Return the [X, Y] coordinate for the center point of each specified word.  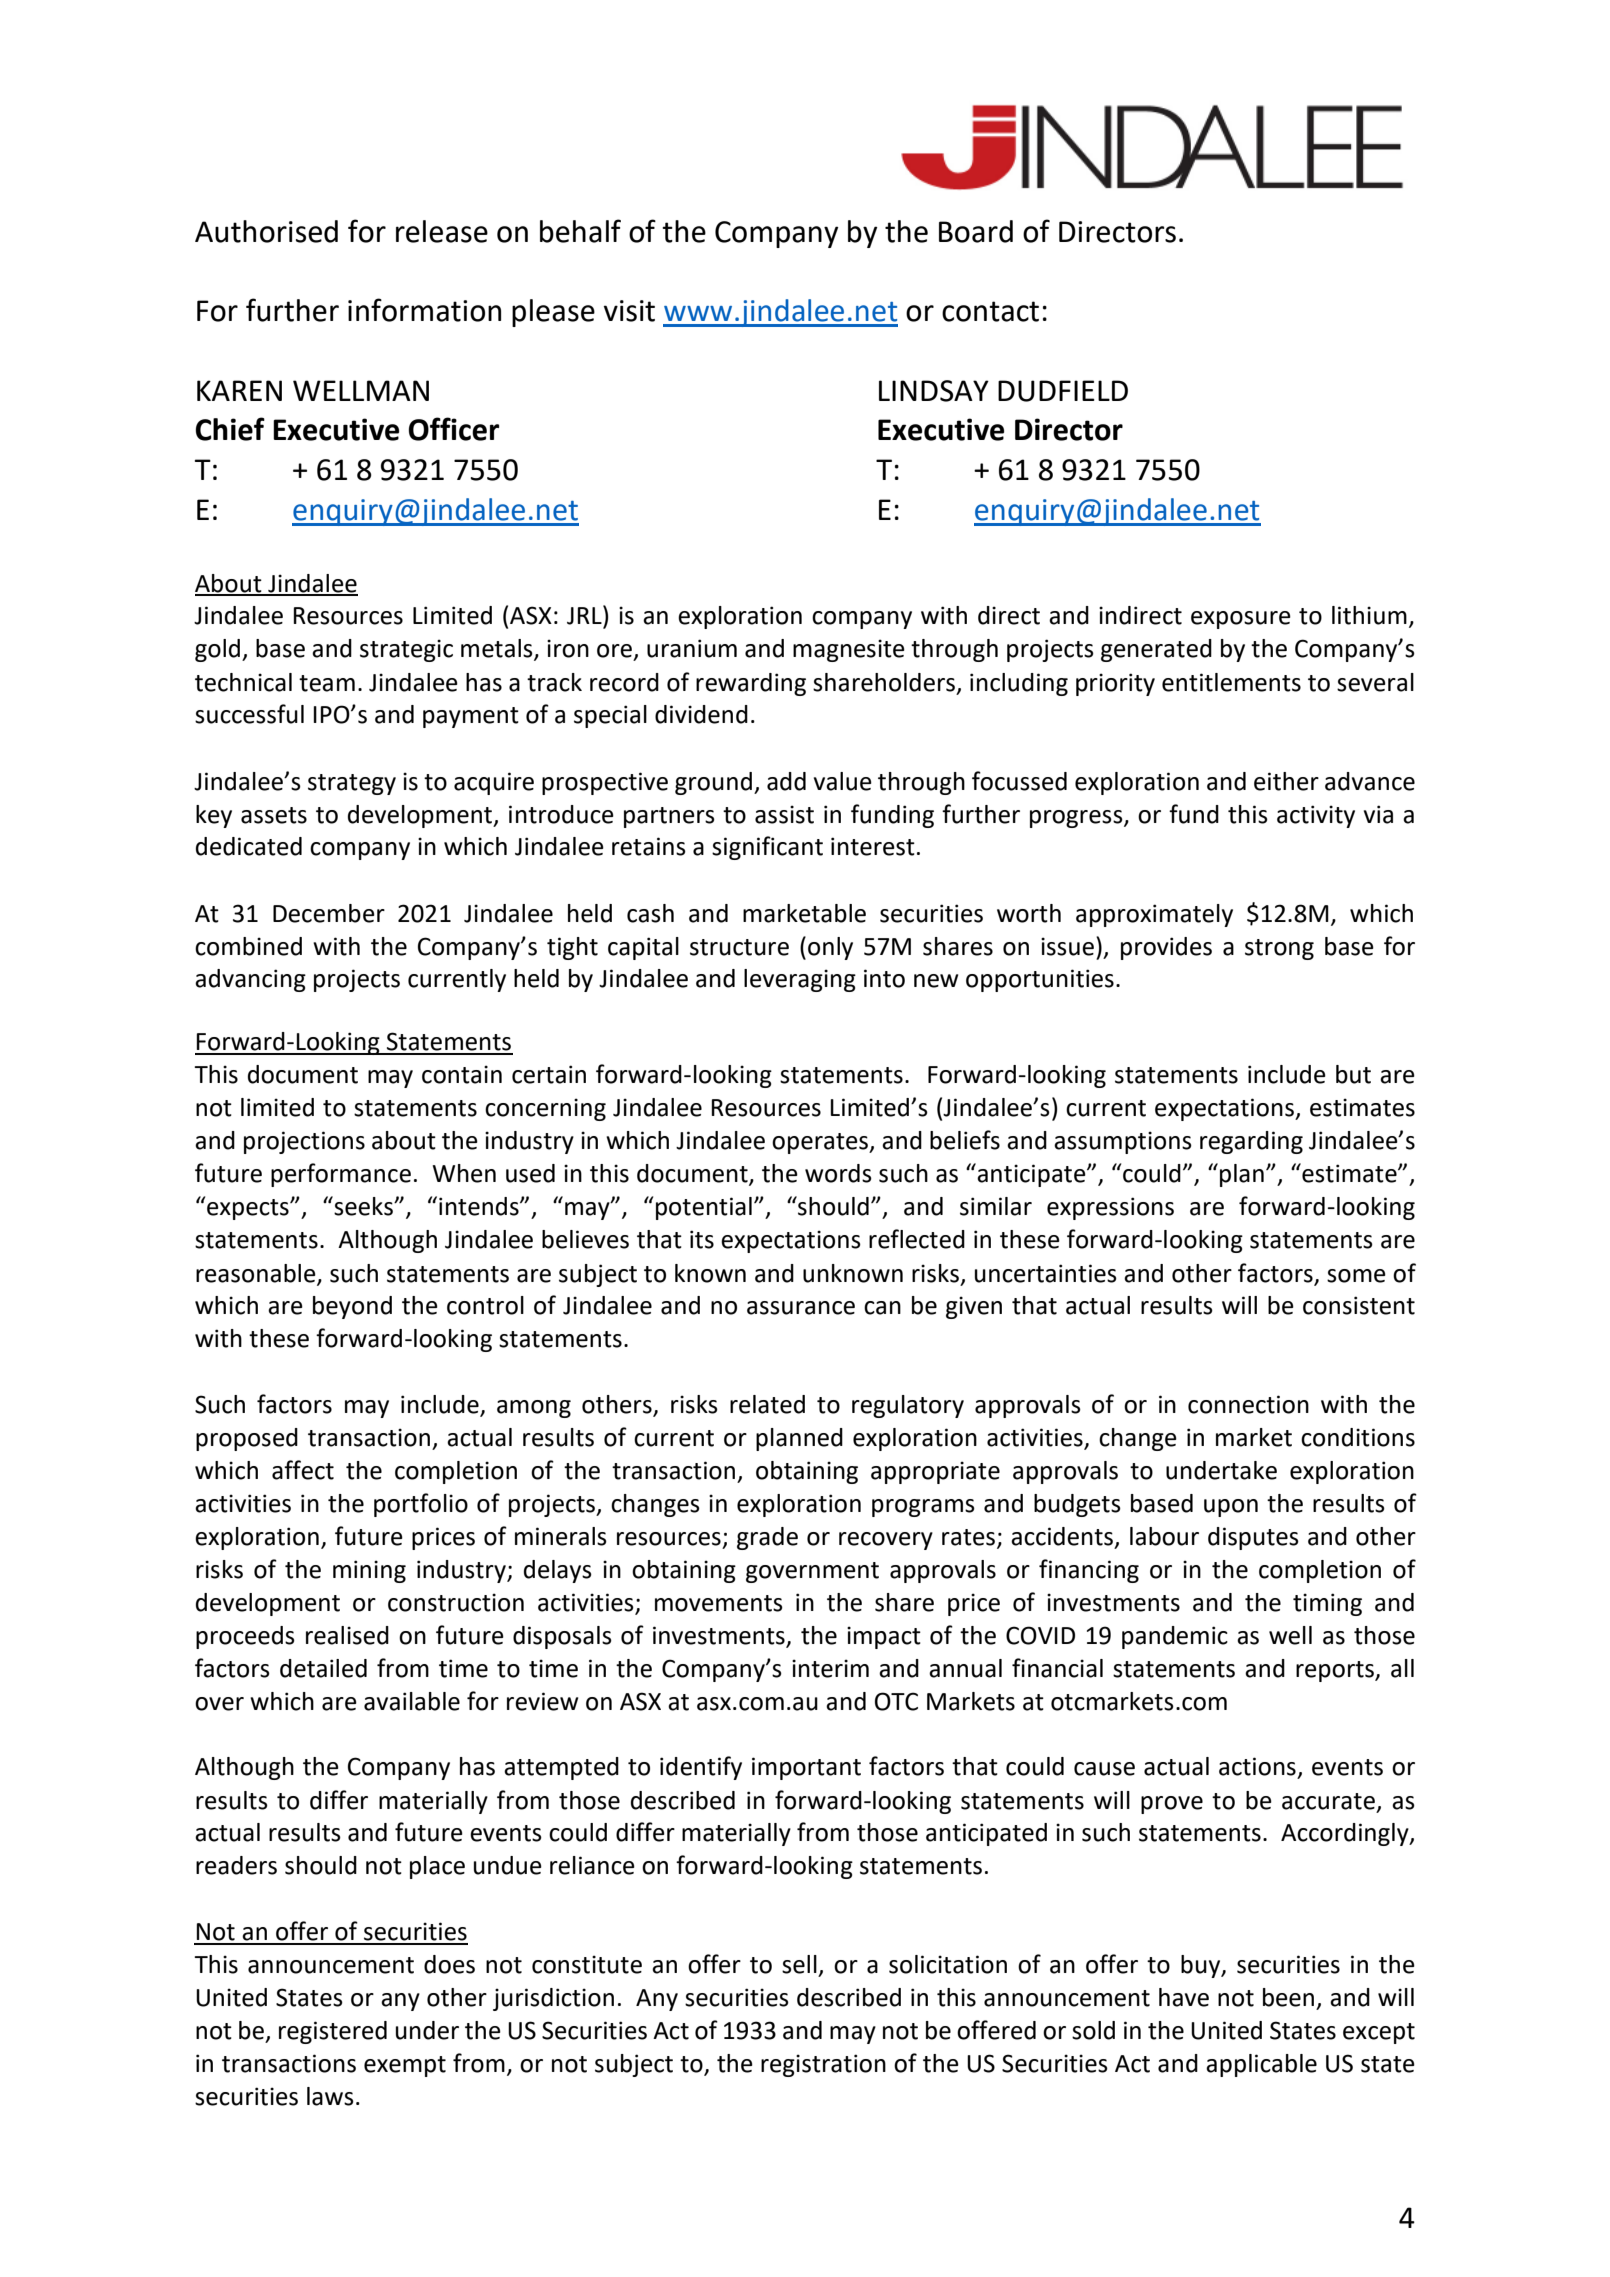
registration [823, 2065]
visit [629, 311]
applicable [1261, 2065]
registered [333, 2032]
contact [990, 311]
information [424, 310]
